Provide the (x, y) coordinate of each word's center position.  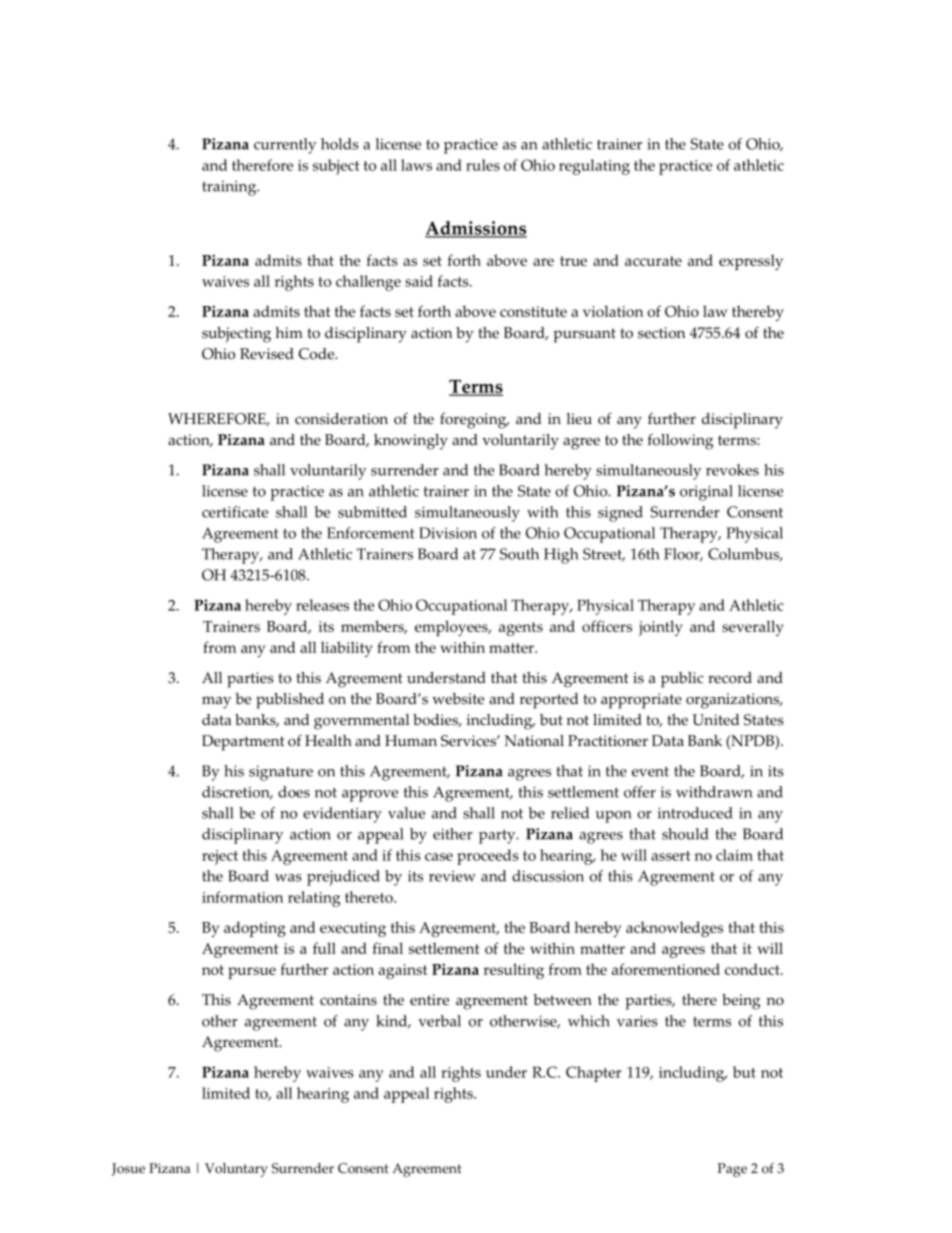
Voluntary (236, 1170)
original (706, 493)
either (453, 834)
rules (483, 165)
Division (448, 533)
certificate (235, 512)
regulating (594, 167)
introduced (695, 813)
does (294, 792)
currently (285, 146)
